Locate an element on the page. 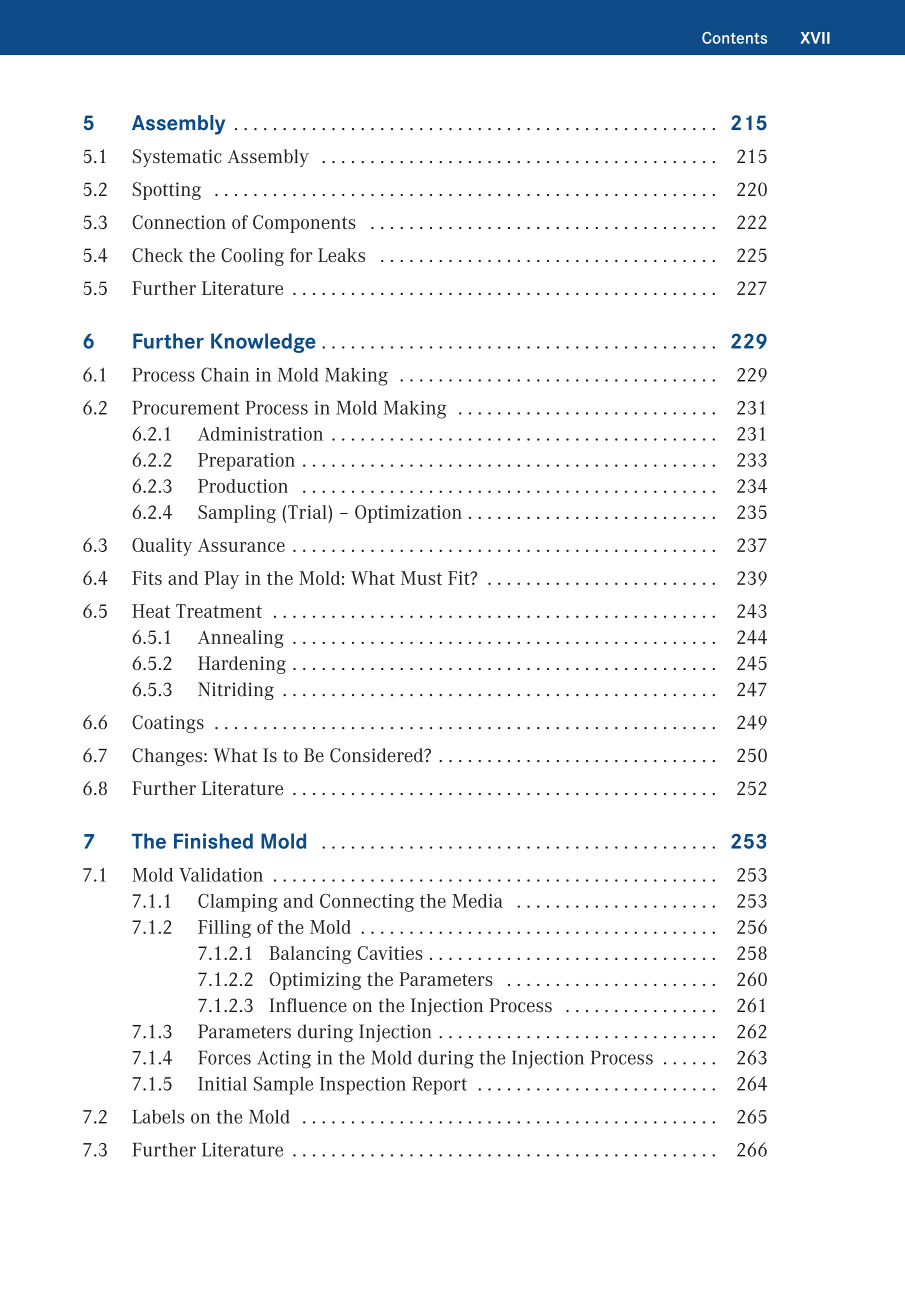 The width and height of the document is (905, 1316). Considered is located at coordinates (378, 755).
